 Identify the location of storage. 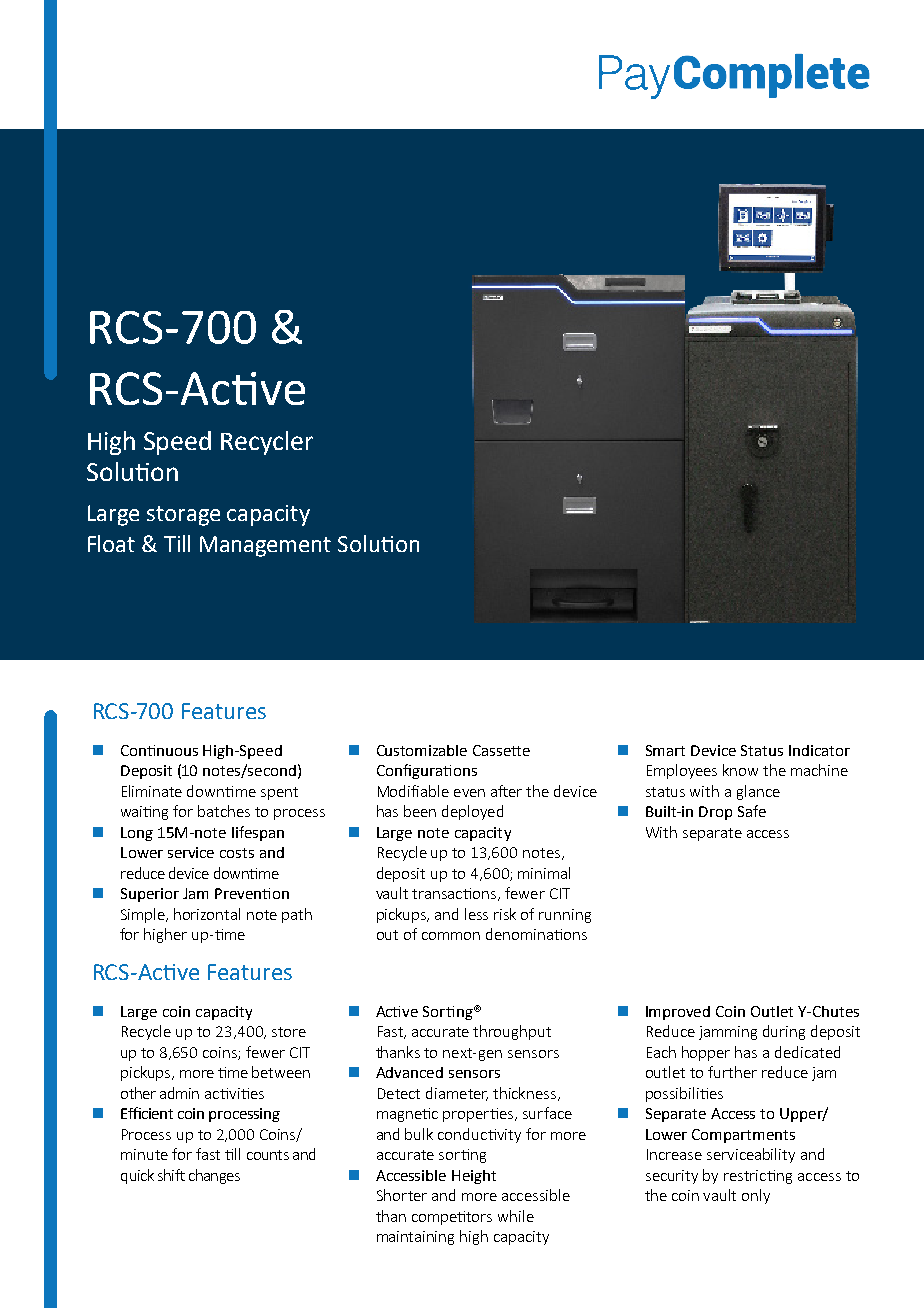
(183, 516).
